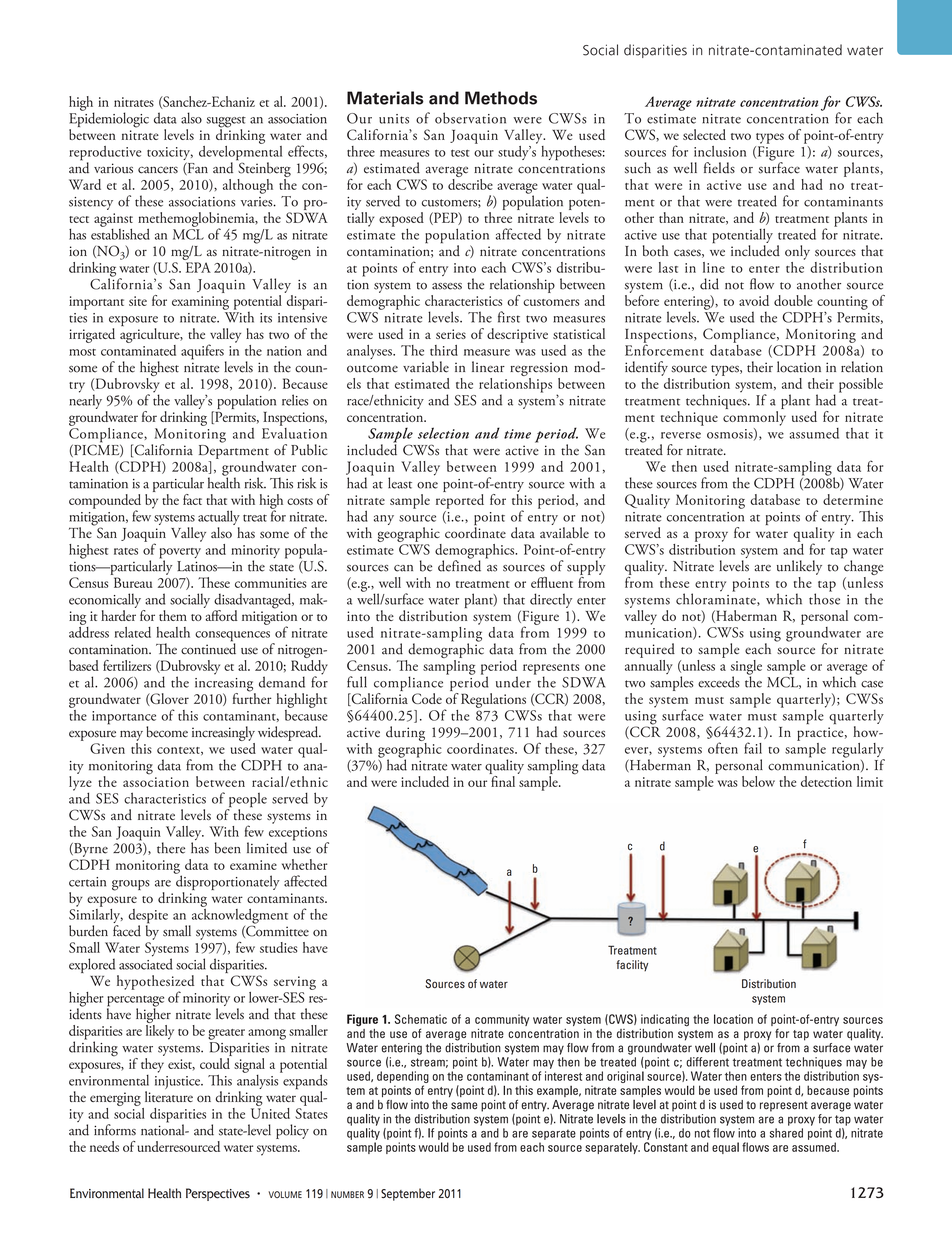 This image has width=952, height=1237. What do you see at coordinates (460, 153) in the image?
I see `test` at bounding box center [460, 153].
